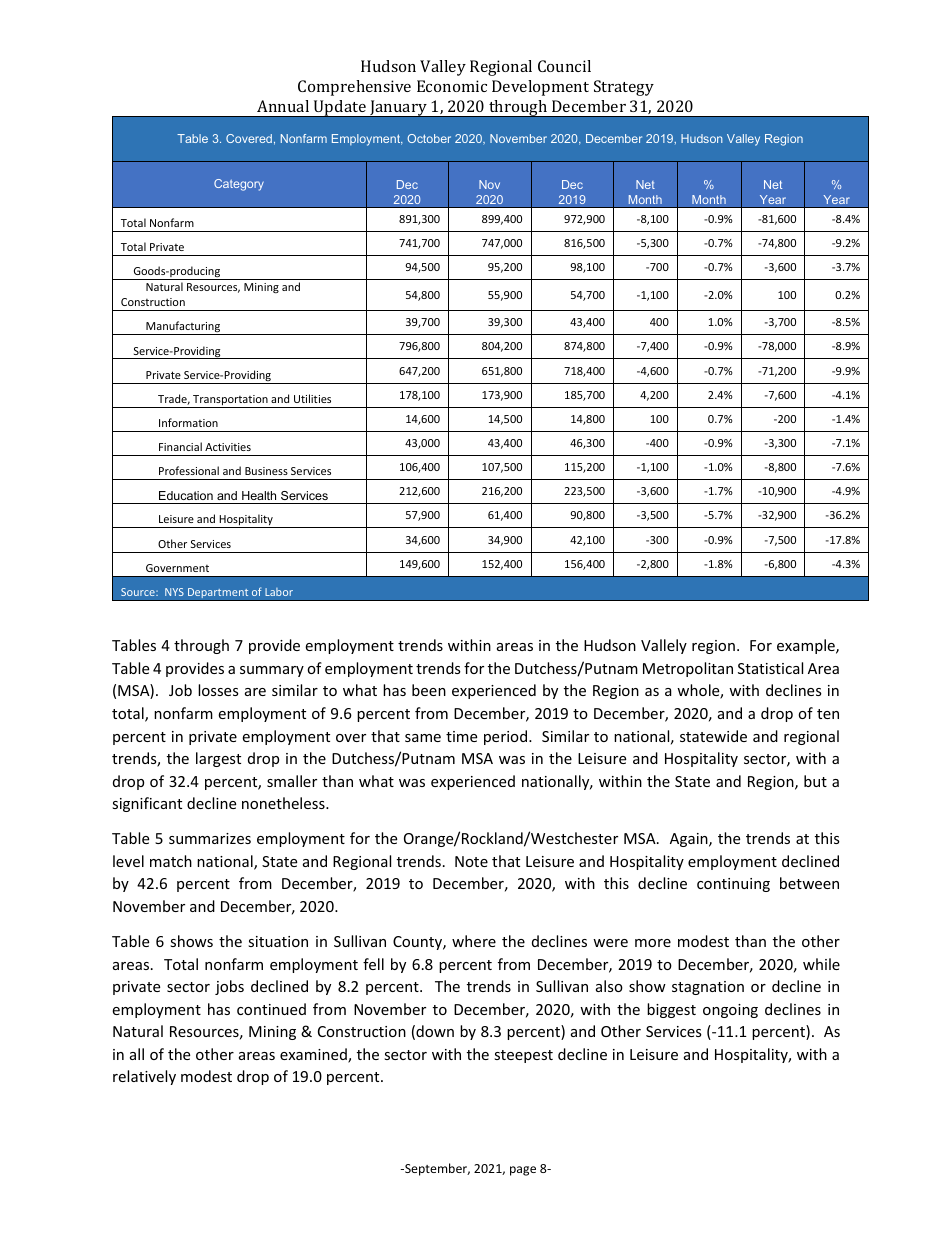 Image resolution: width=952 pixels, height=1233 pixels. What do you see at coordinates (770, 668) in the screenshot?
I see `Statistical` at bounding box center [770, 668].
